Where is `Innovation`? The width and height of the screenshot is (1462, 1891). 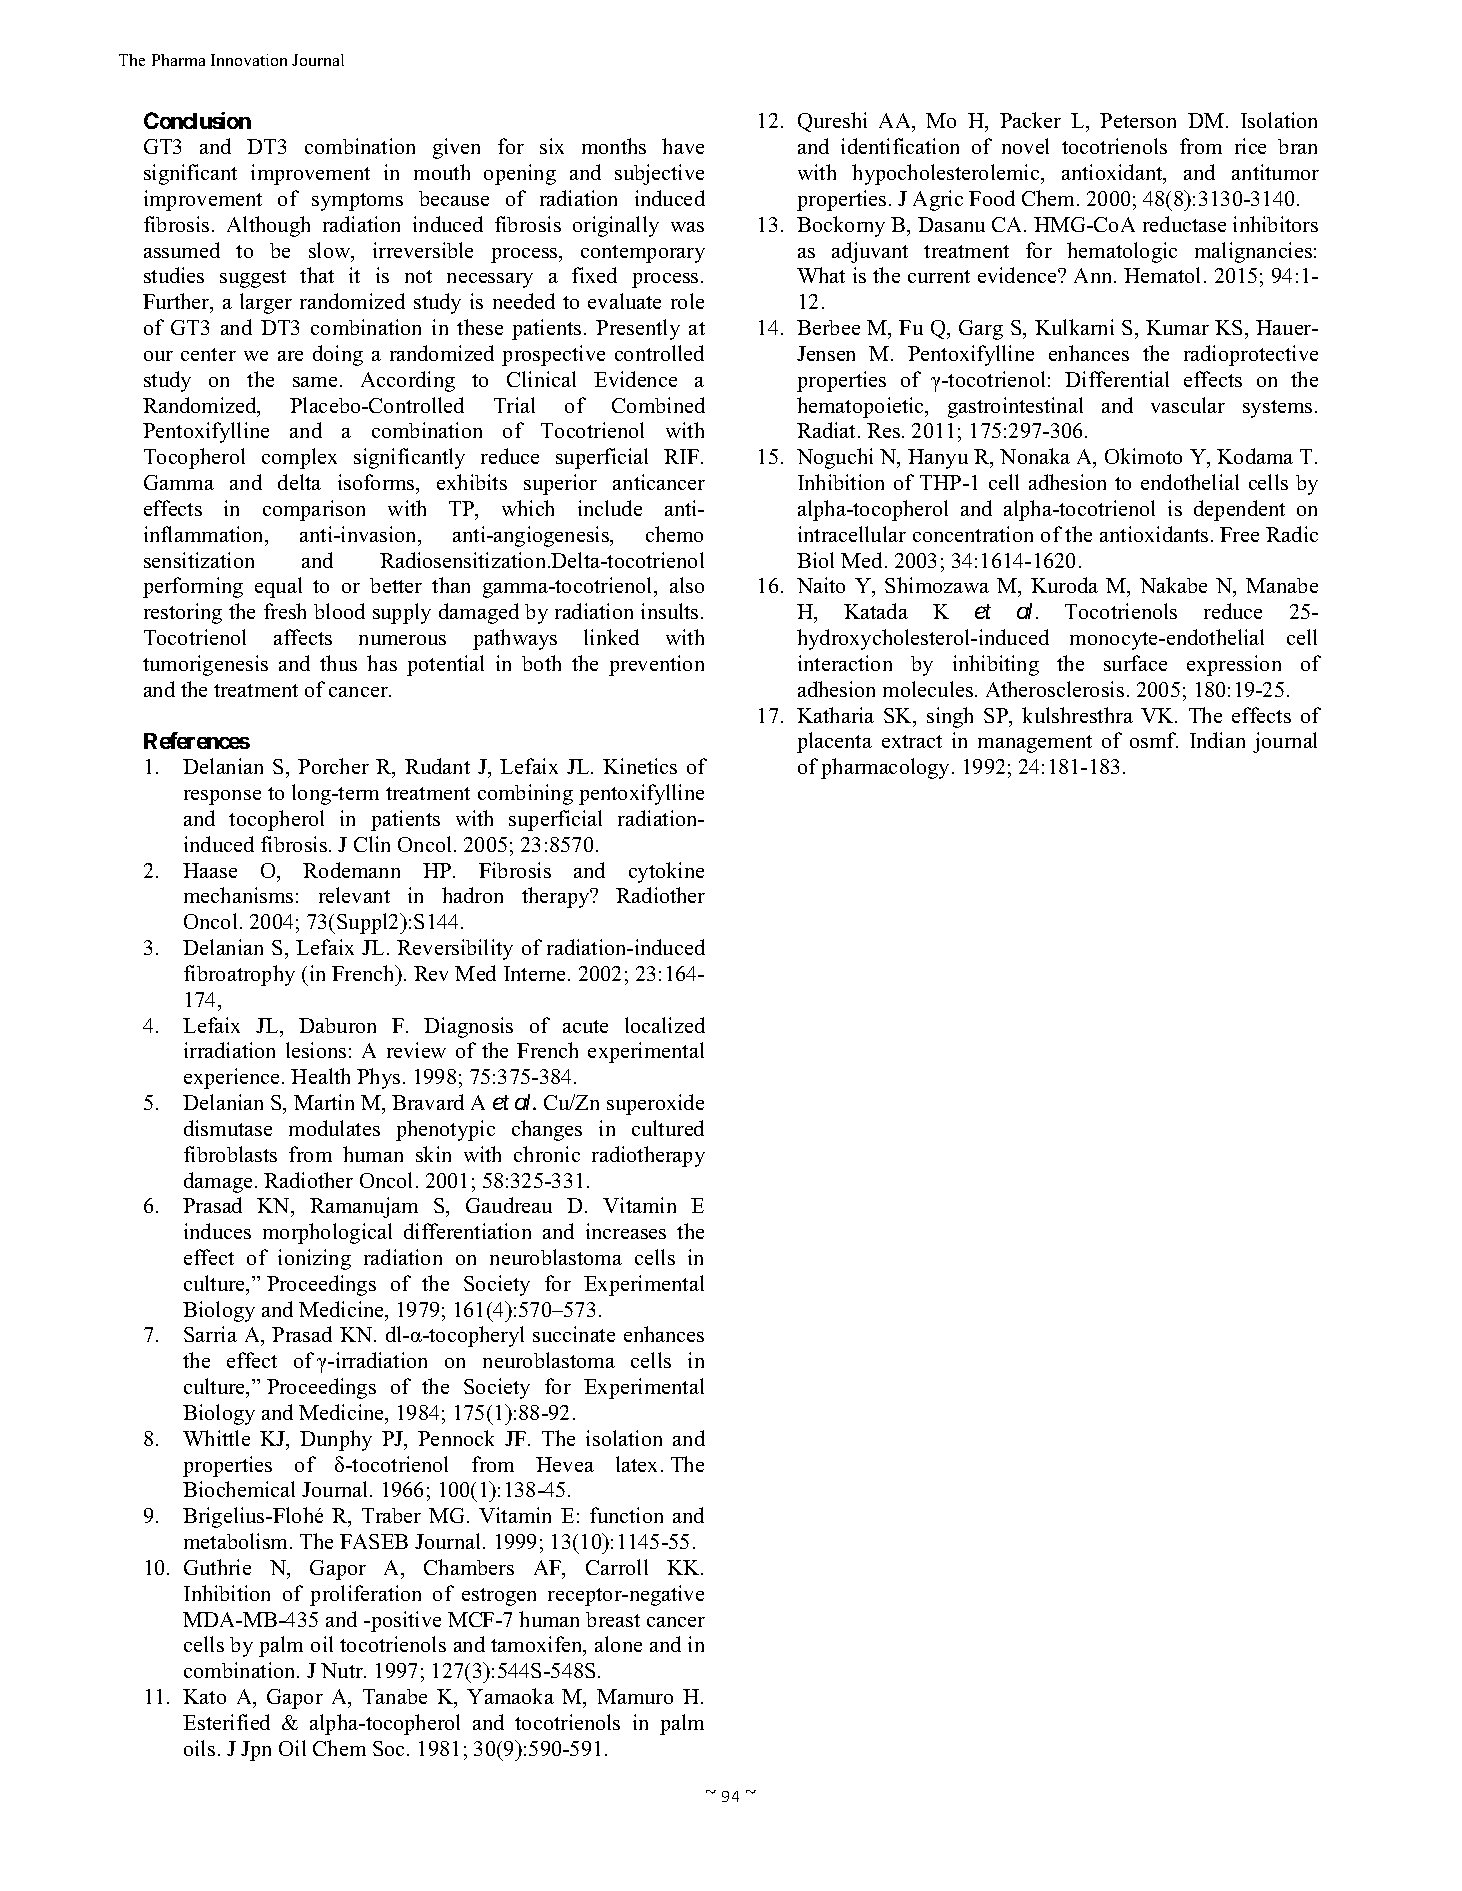
Innovation is located at coordinates (249, 60).
